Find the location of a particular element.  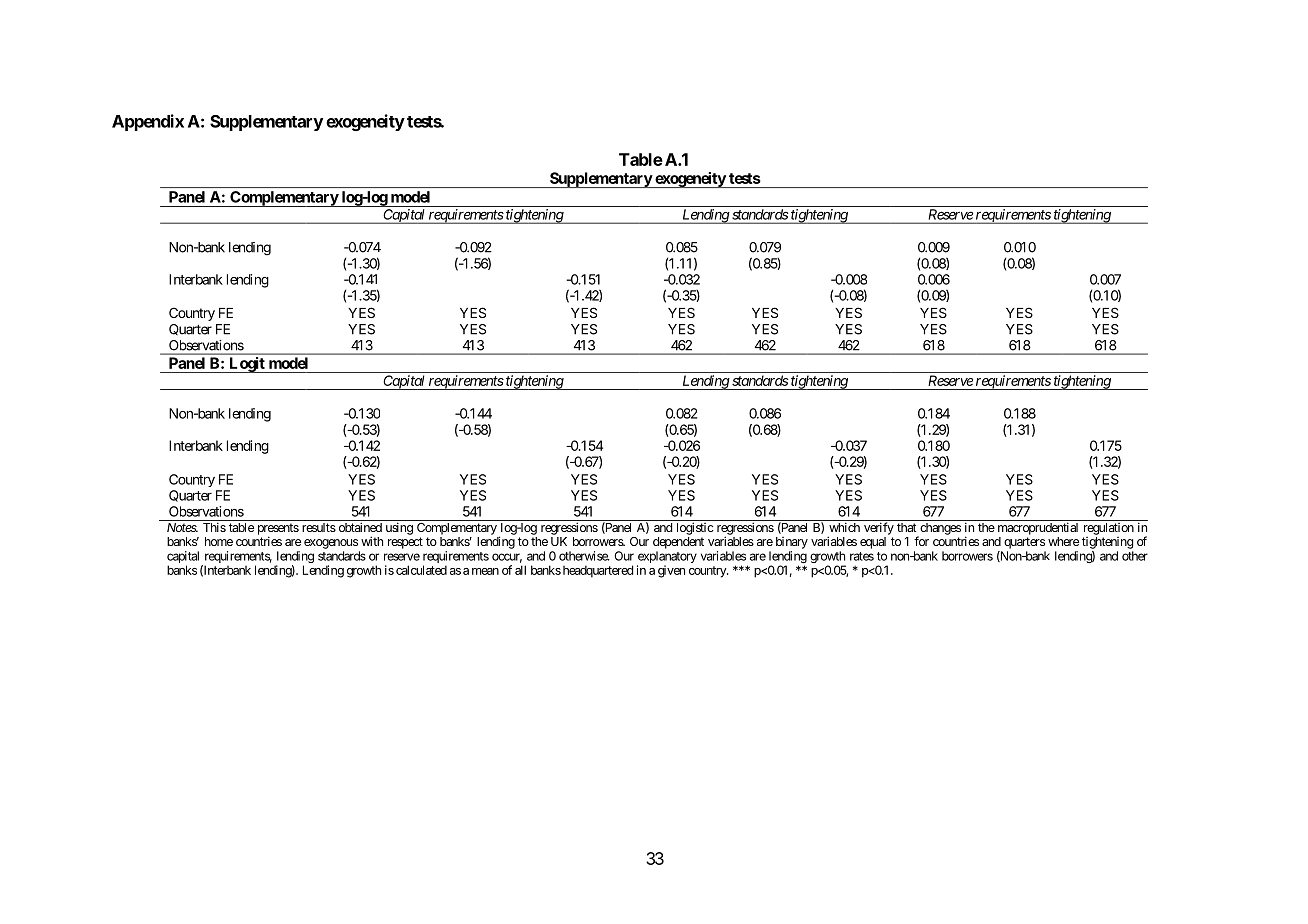

Appendix is located at coordinates (148, 122).
